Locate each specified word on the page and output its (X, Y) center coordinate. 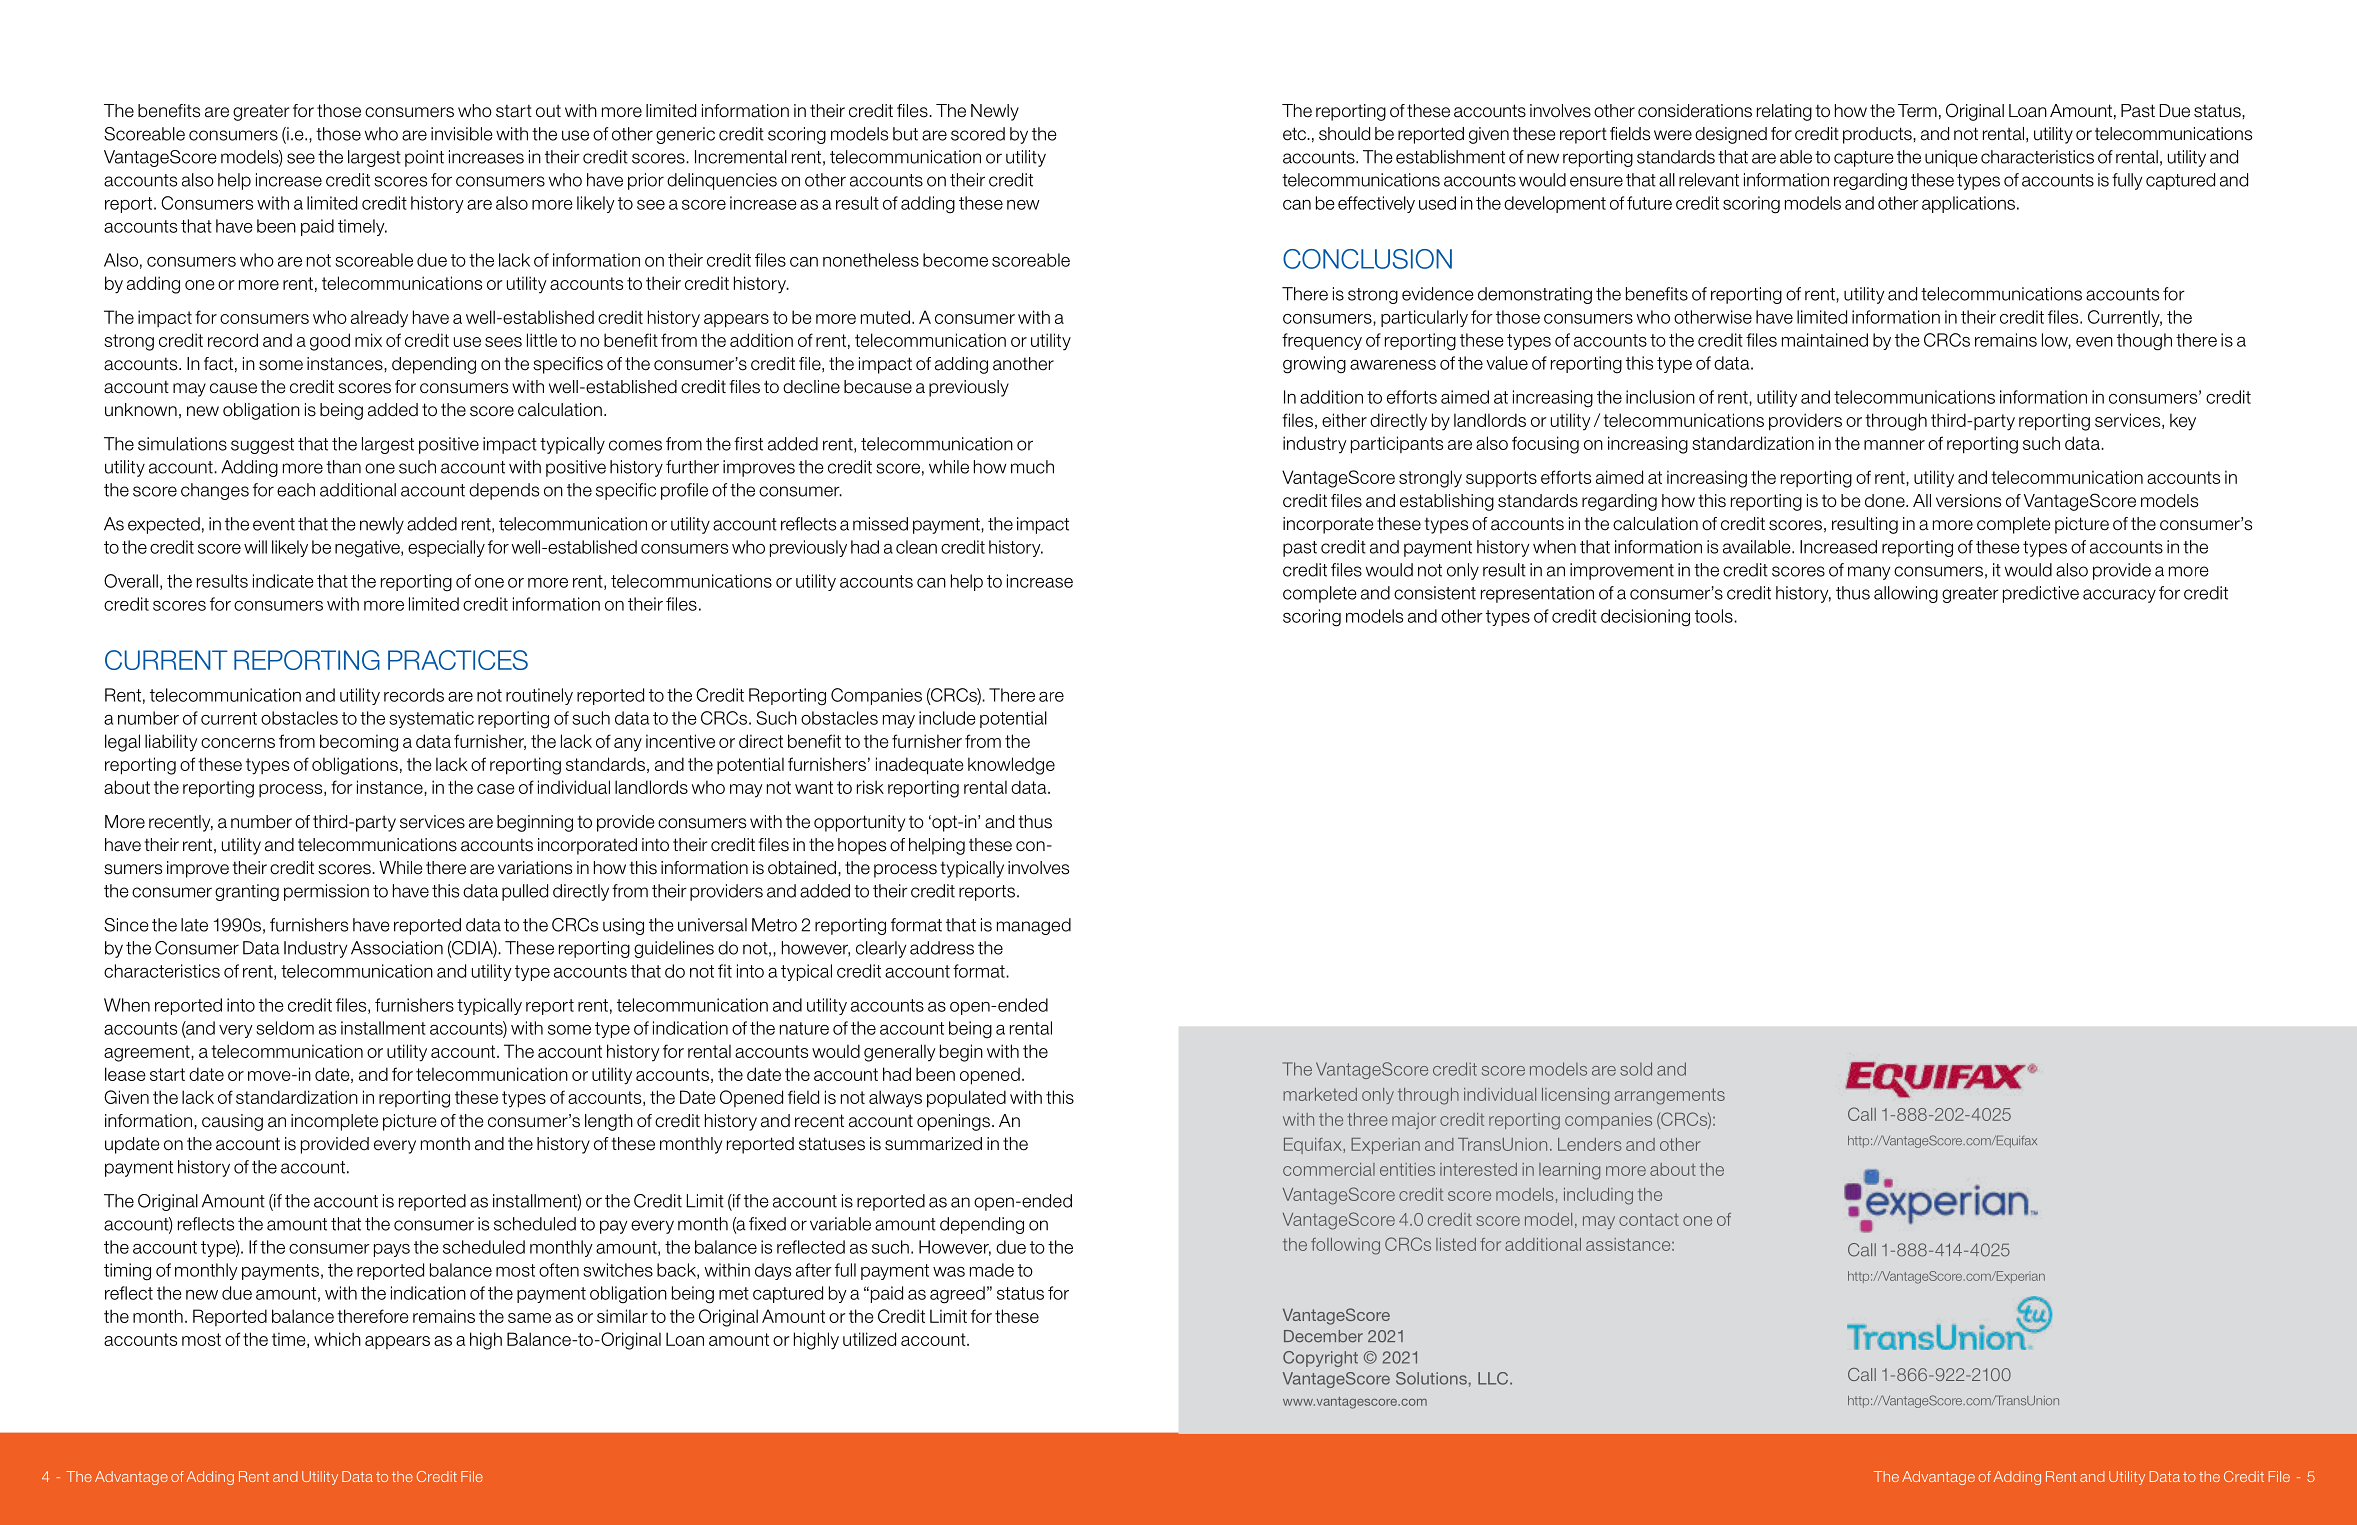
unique (1951, 158)
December (1323, 1336)
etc (1295, 134)
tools (1715, 616)
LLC (1494, 1378)
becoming (359, 743)
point (424, 158)
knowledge (1011, 766)
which (337, 1339)
